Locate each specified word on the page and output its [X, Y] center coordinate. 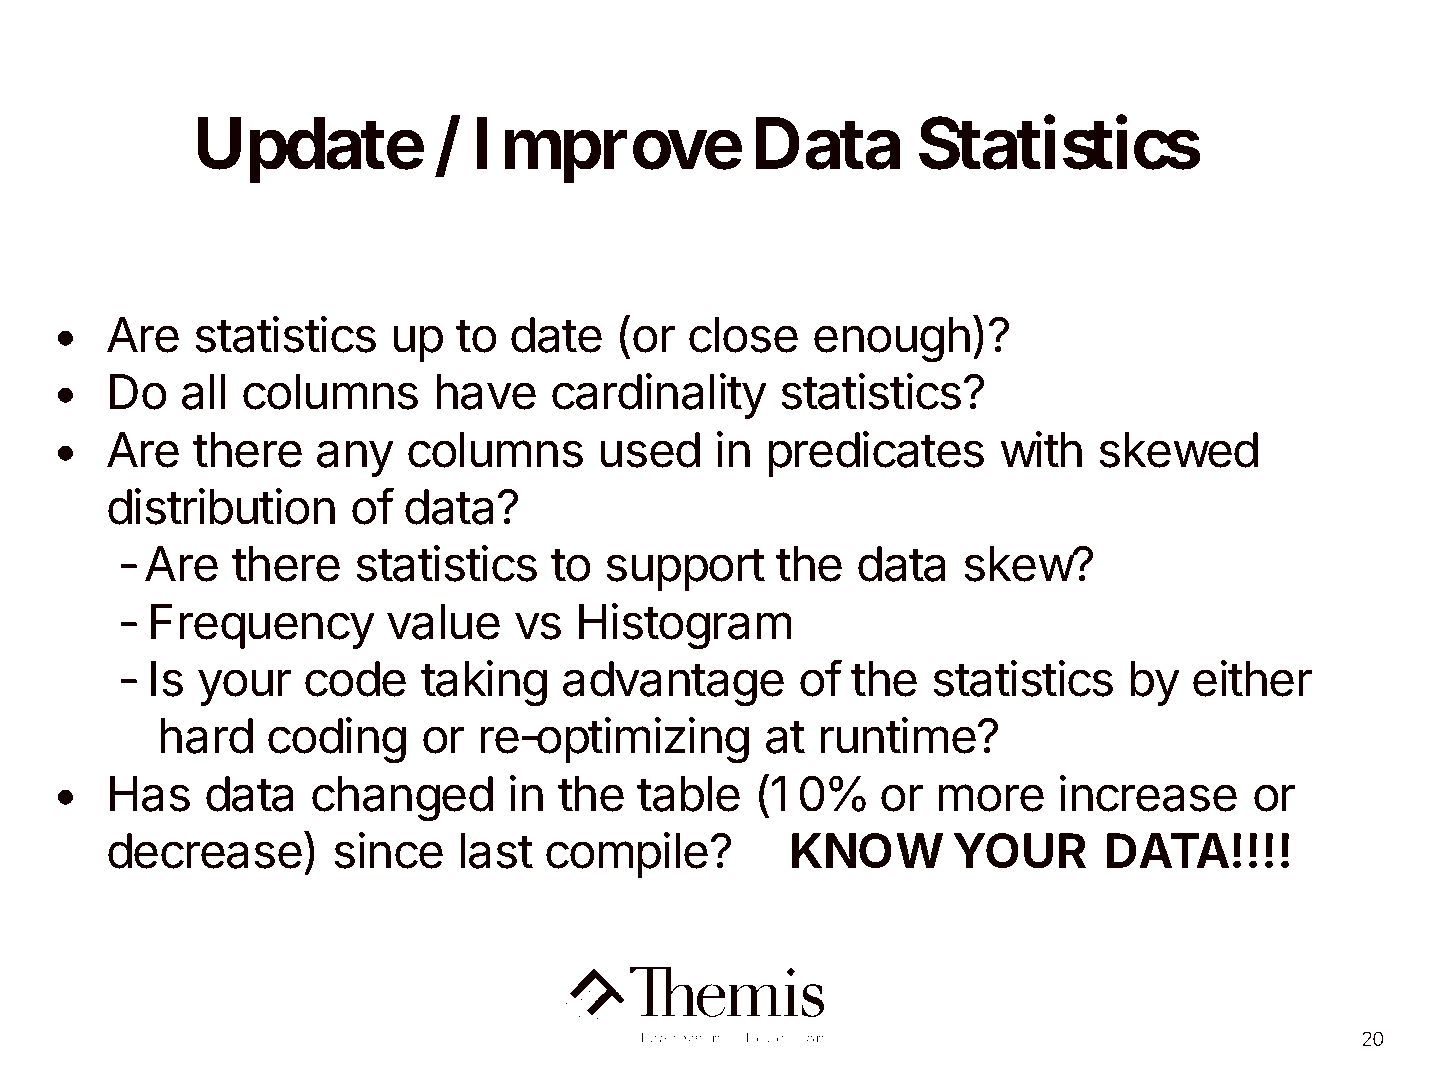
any [355, 458]
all [203, 392]
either [1252, 678]
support [685, 569]
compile [627, 855]
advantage [673, 684]
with [1041, 449]
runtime [898, 735]
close [743, 335]
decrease [205, 851]
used [650, 450]
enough [892, 340]
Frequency [263, 626]
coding [337, 740]
